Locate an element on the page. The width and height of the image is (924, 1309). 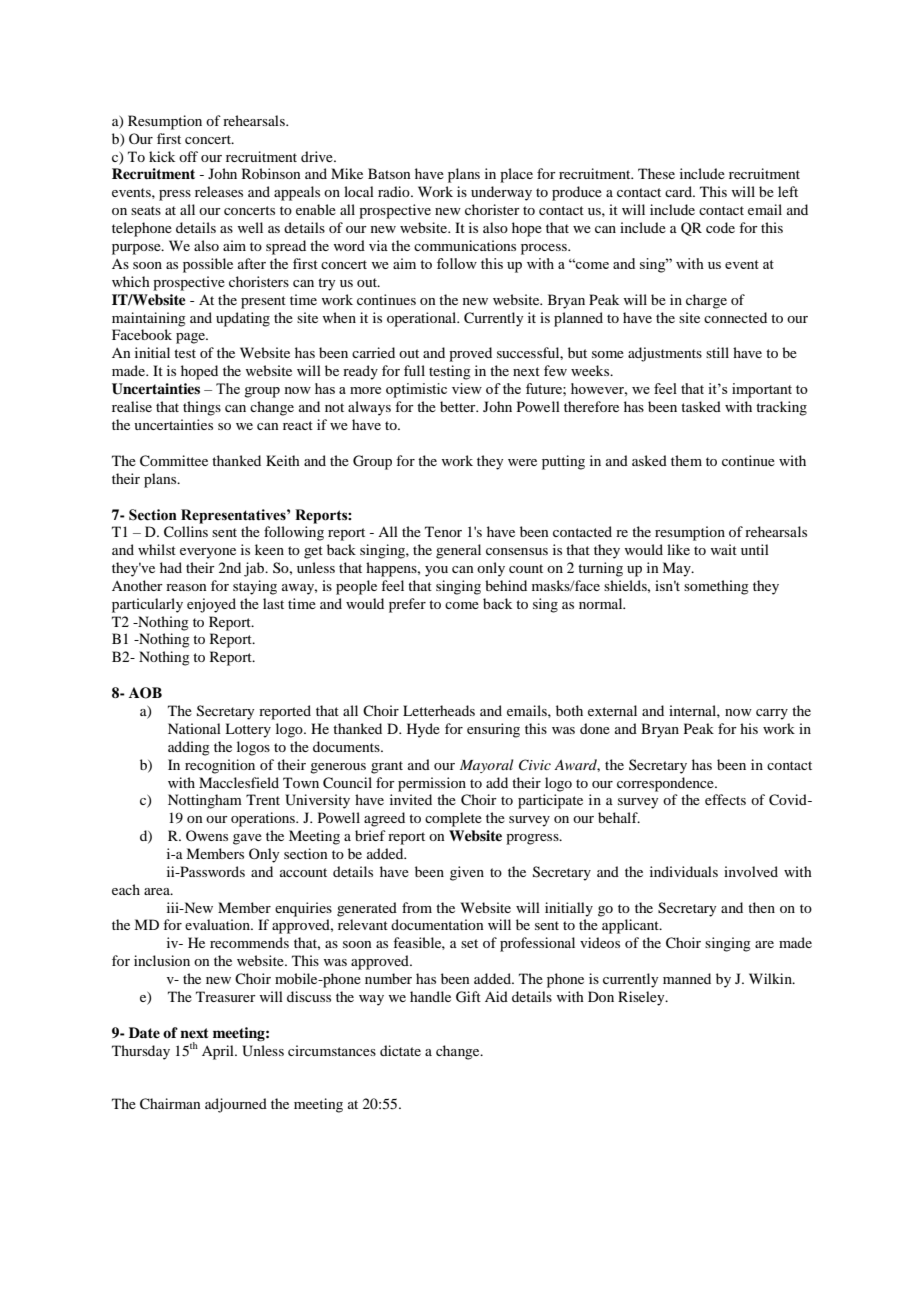
permission is located at coordinates (432, 784).
